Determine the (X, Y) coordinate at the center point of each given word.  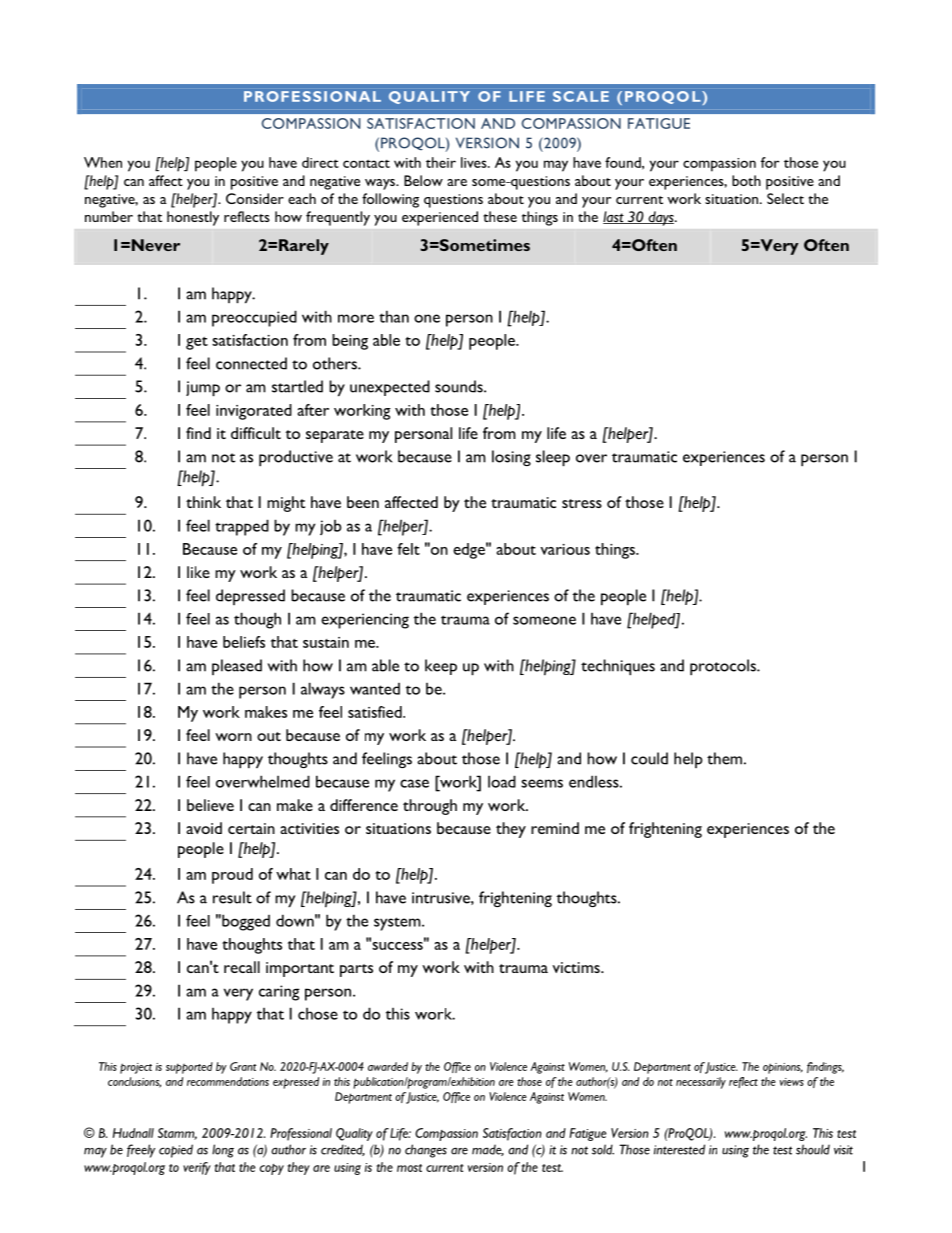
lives (475, 162)
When (103, 162)
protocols (724, 667)
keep (441, 667)
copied (176, 1151)
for (770, 162)
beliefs (244, 642)
